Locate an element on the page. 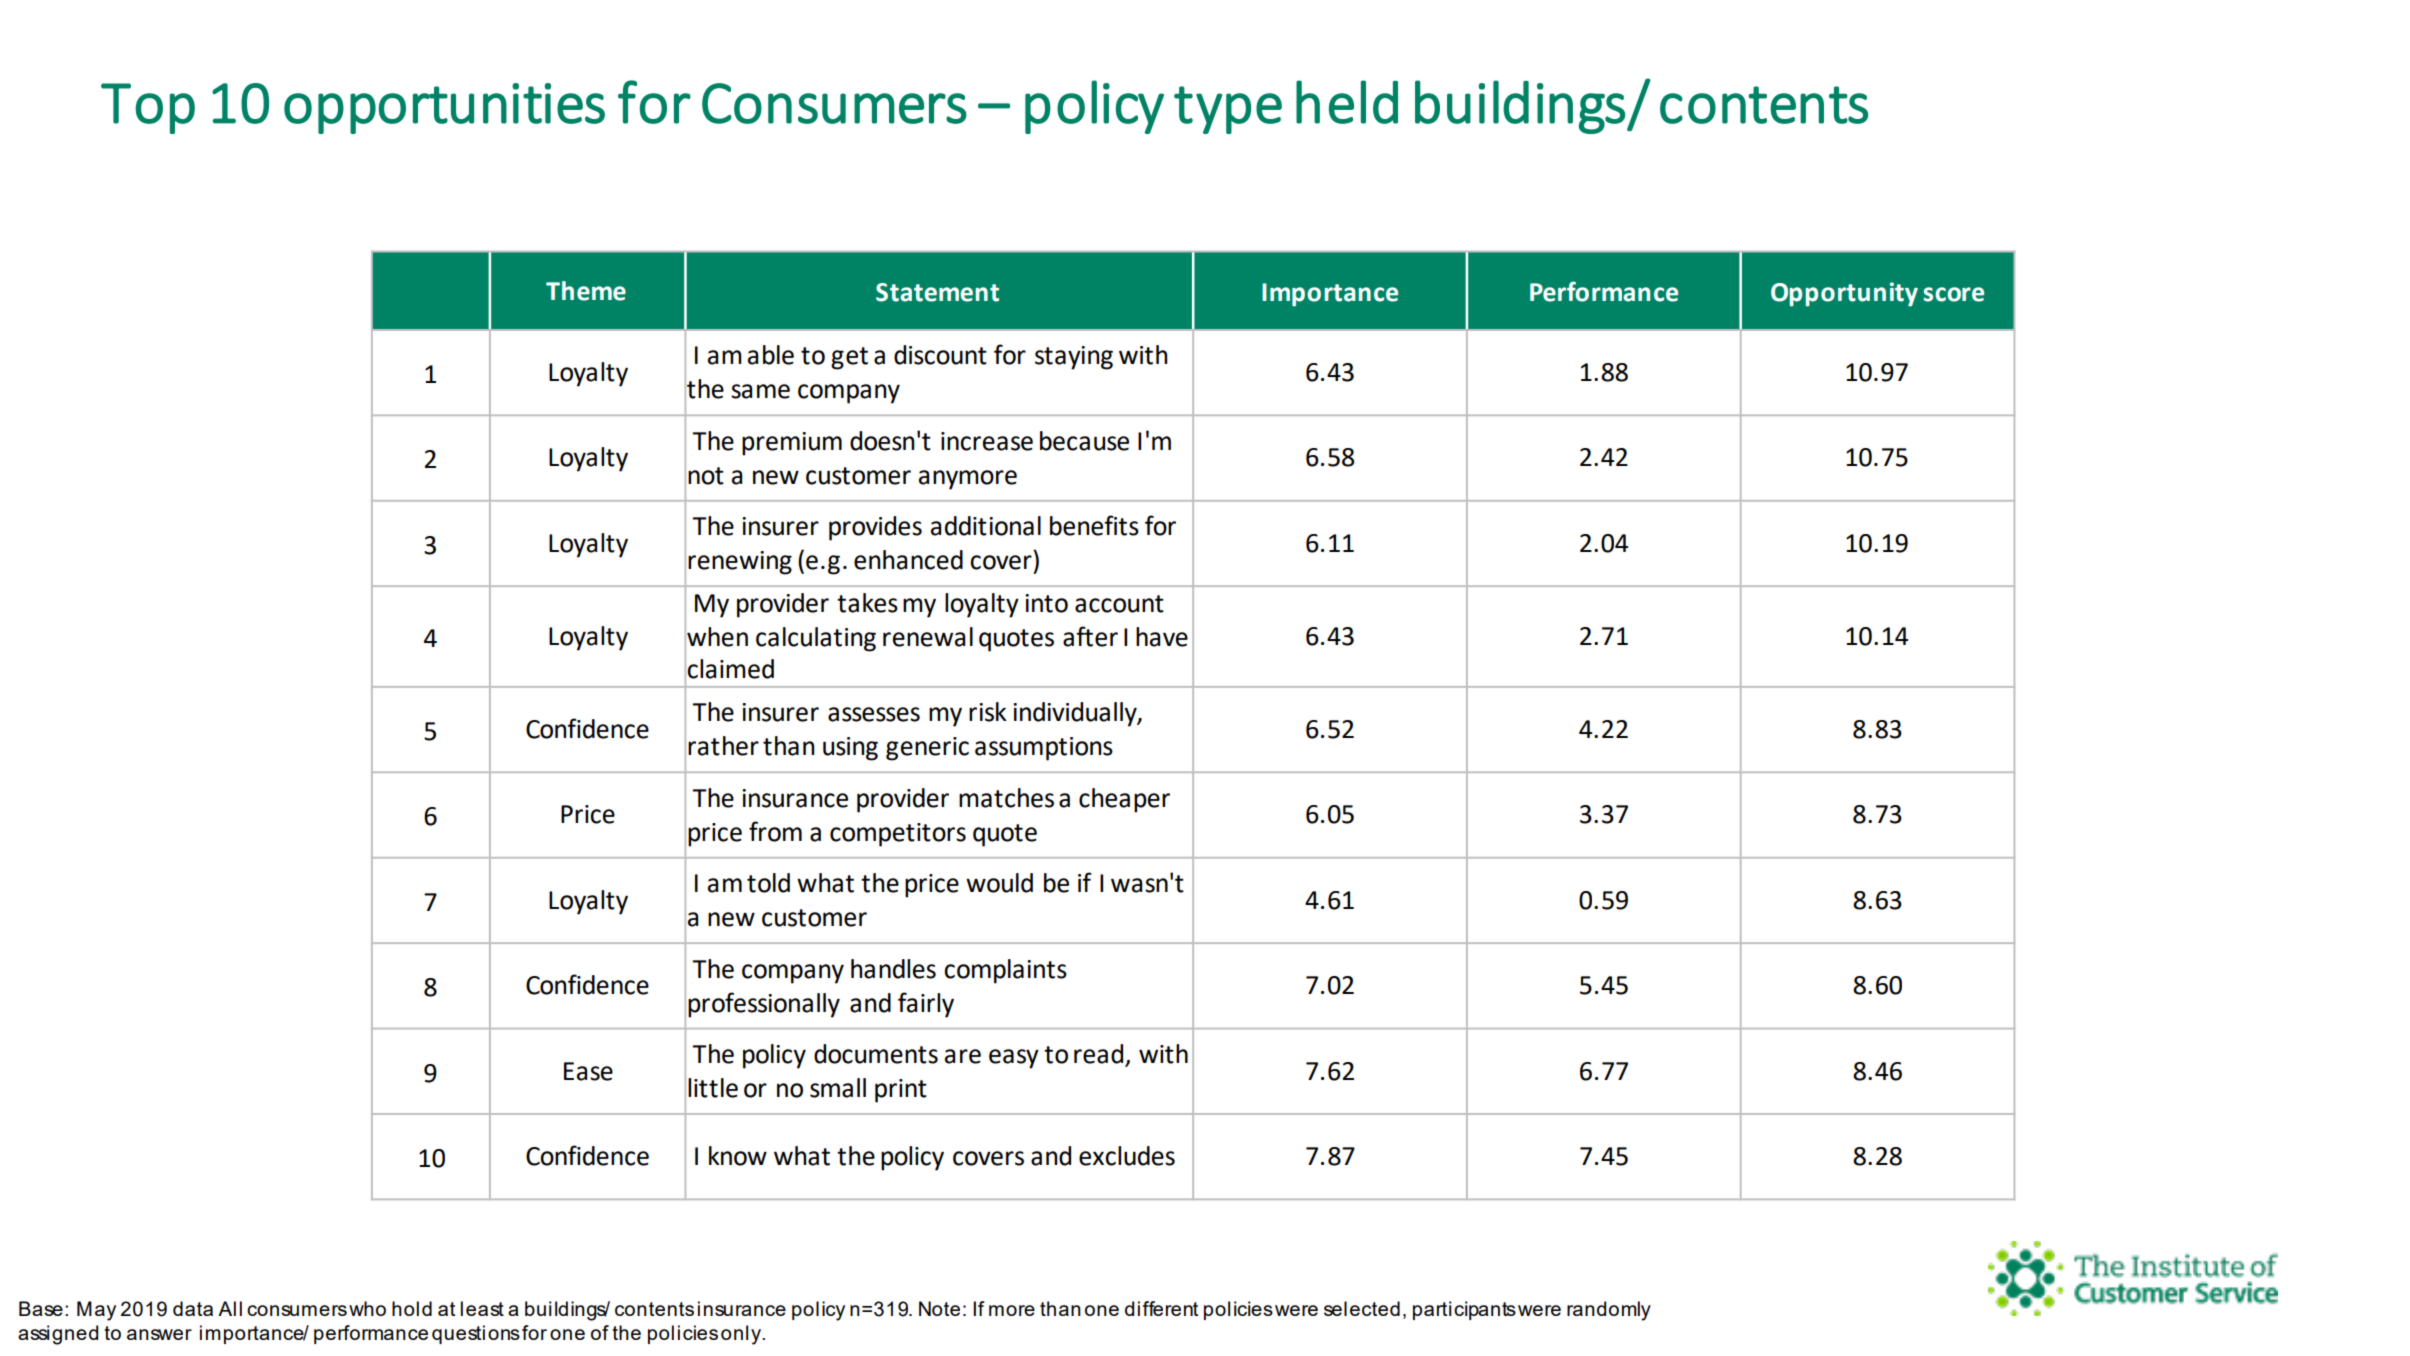  Note is located at coordinates (939, 1308).
